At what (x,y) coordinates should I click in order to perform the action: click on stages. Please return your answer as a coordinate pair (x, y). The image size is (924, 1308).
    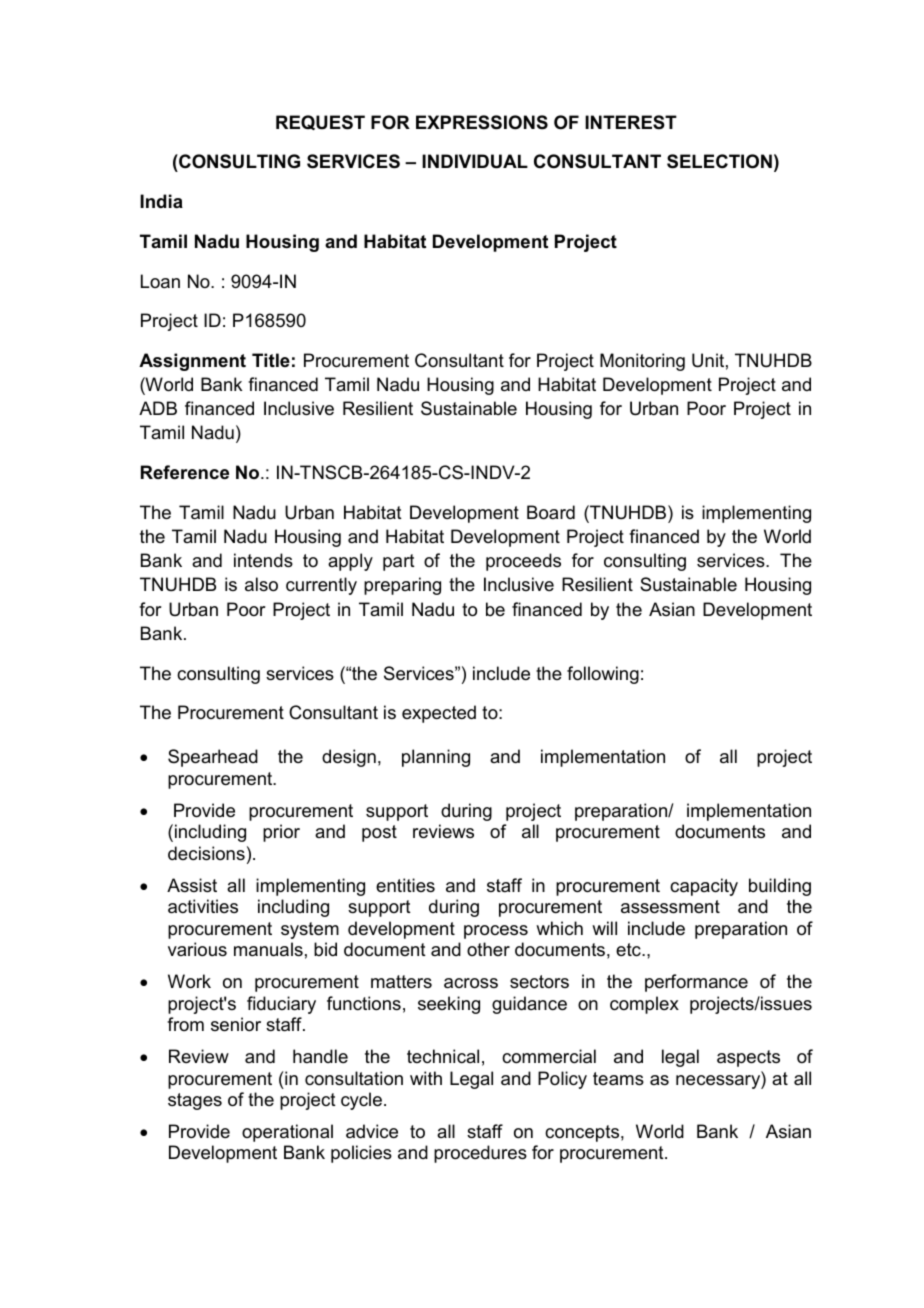
    Looking at the image, I should click on (195, 1101).
